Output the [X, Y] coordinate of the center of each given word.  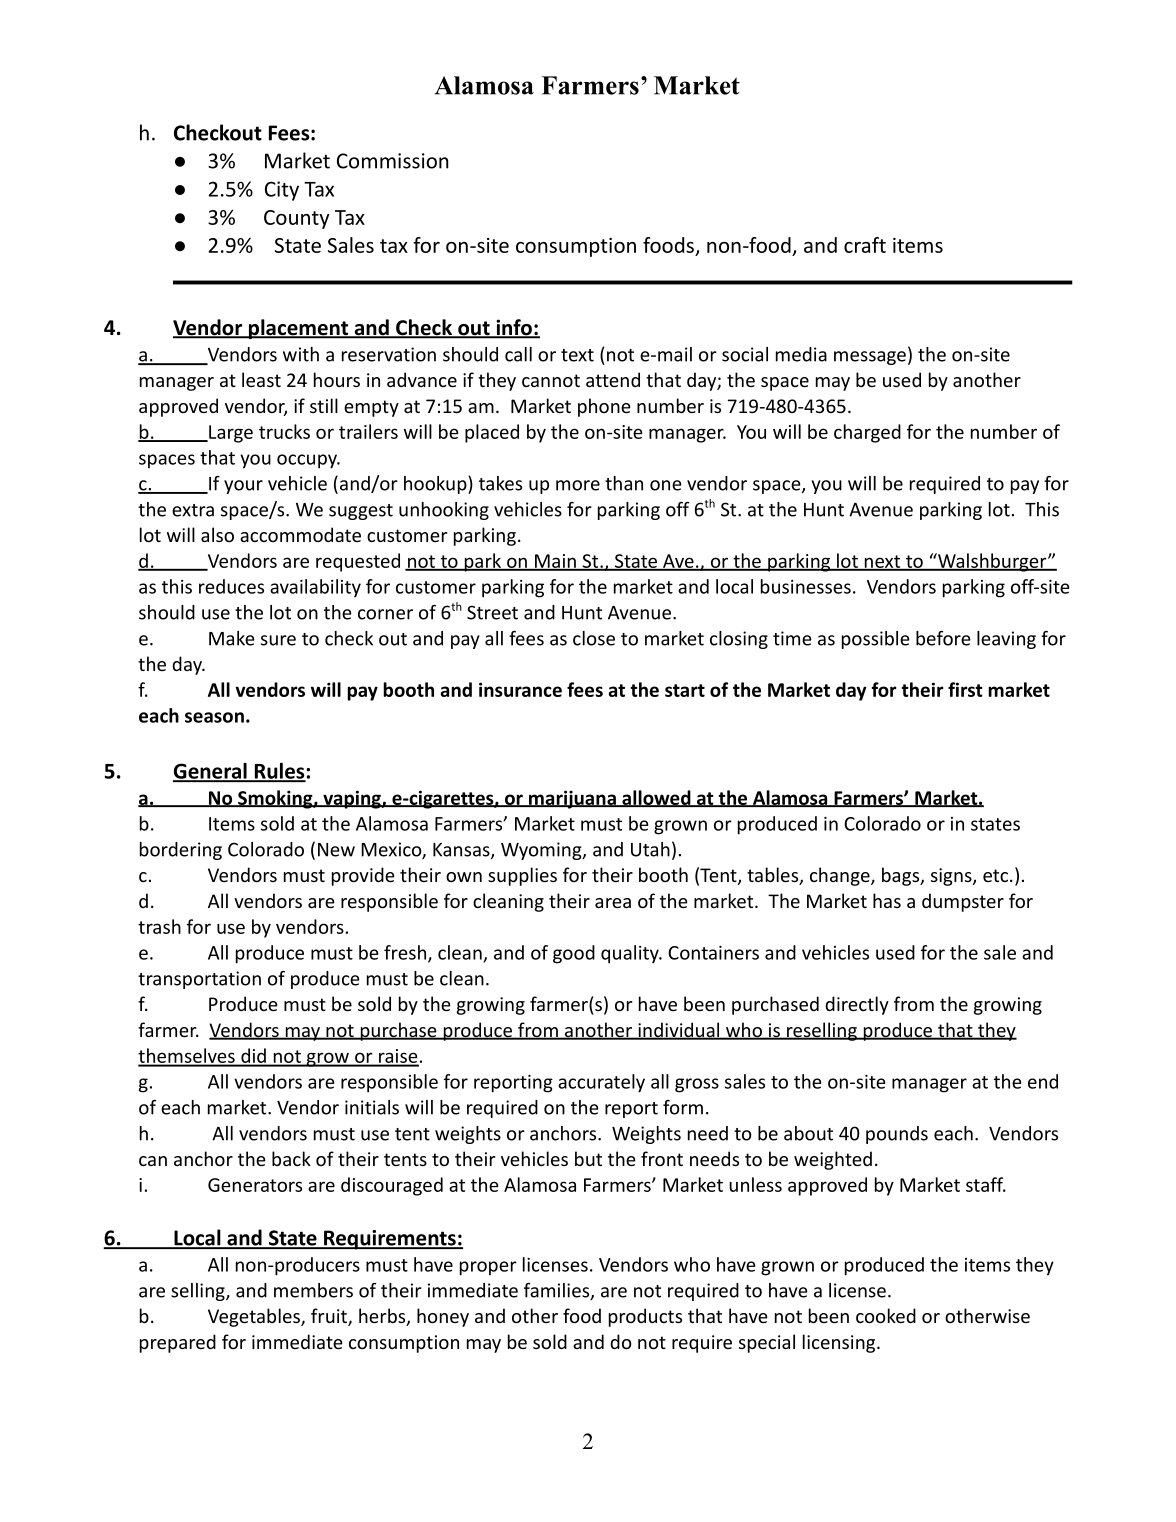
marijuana [572, 799]
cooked [886, 1315]
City [282, 191]
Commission [393, 161]
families [558, 1291]
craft [865, 245]
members [313, 1290]
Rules [279, 772]
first [965, 689]
